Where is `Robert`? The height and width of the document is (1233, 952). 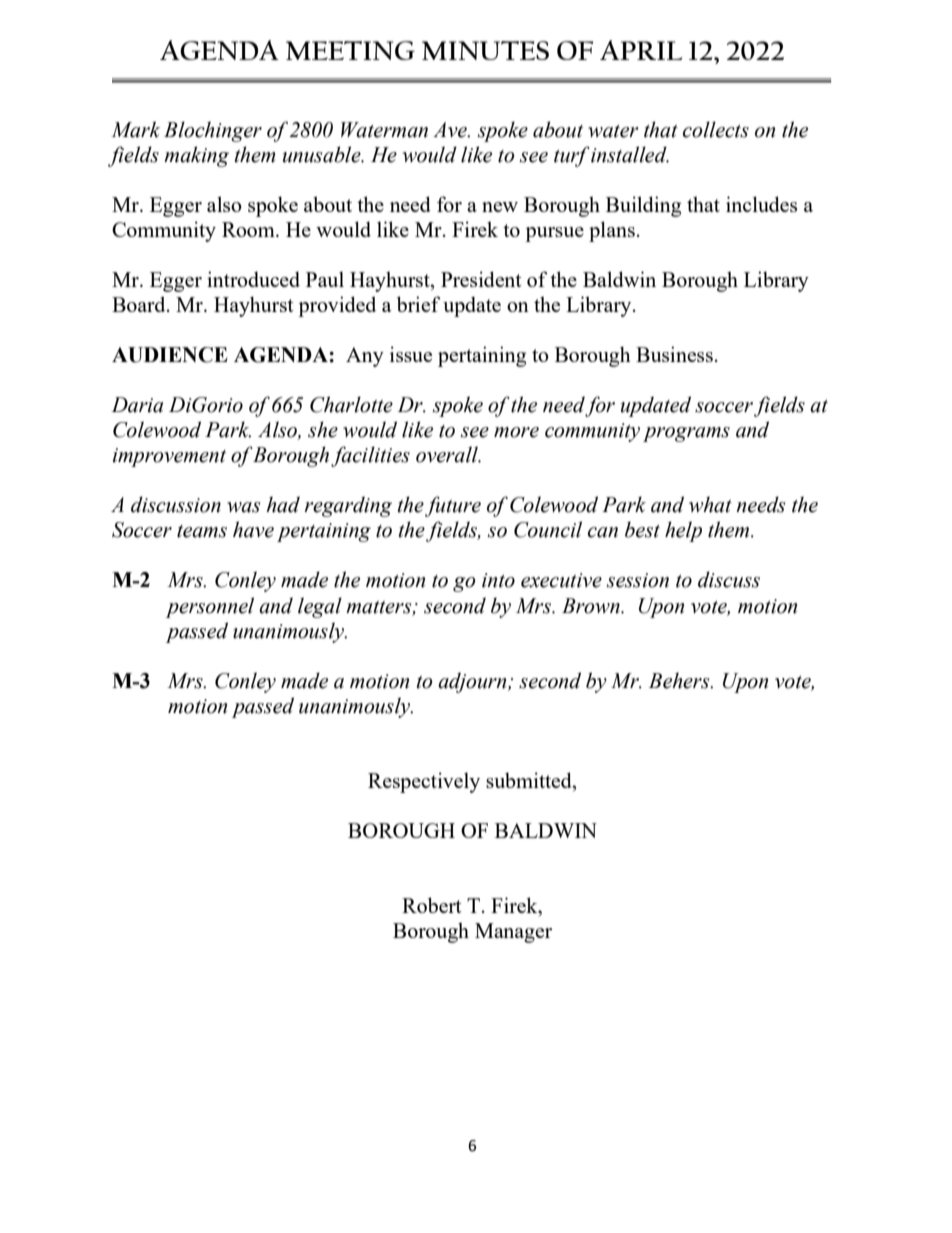
Robert is located at coordinates (432, 905).
